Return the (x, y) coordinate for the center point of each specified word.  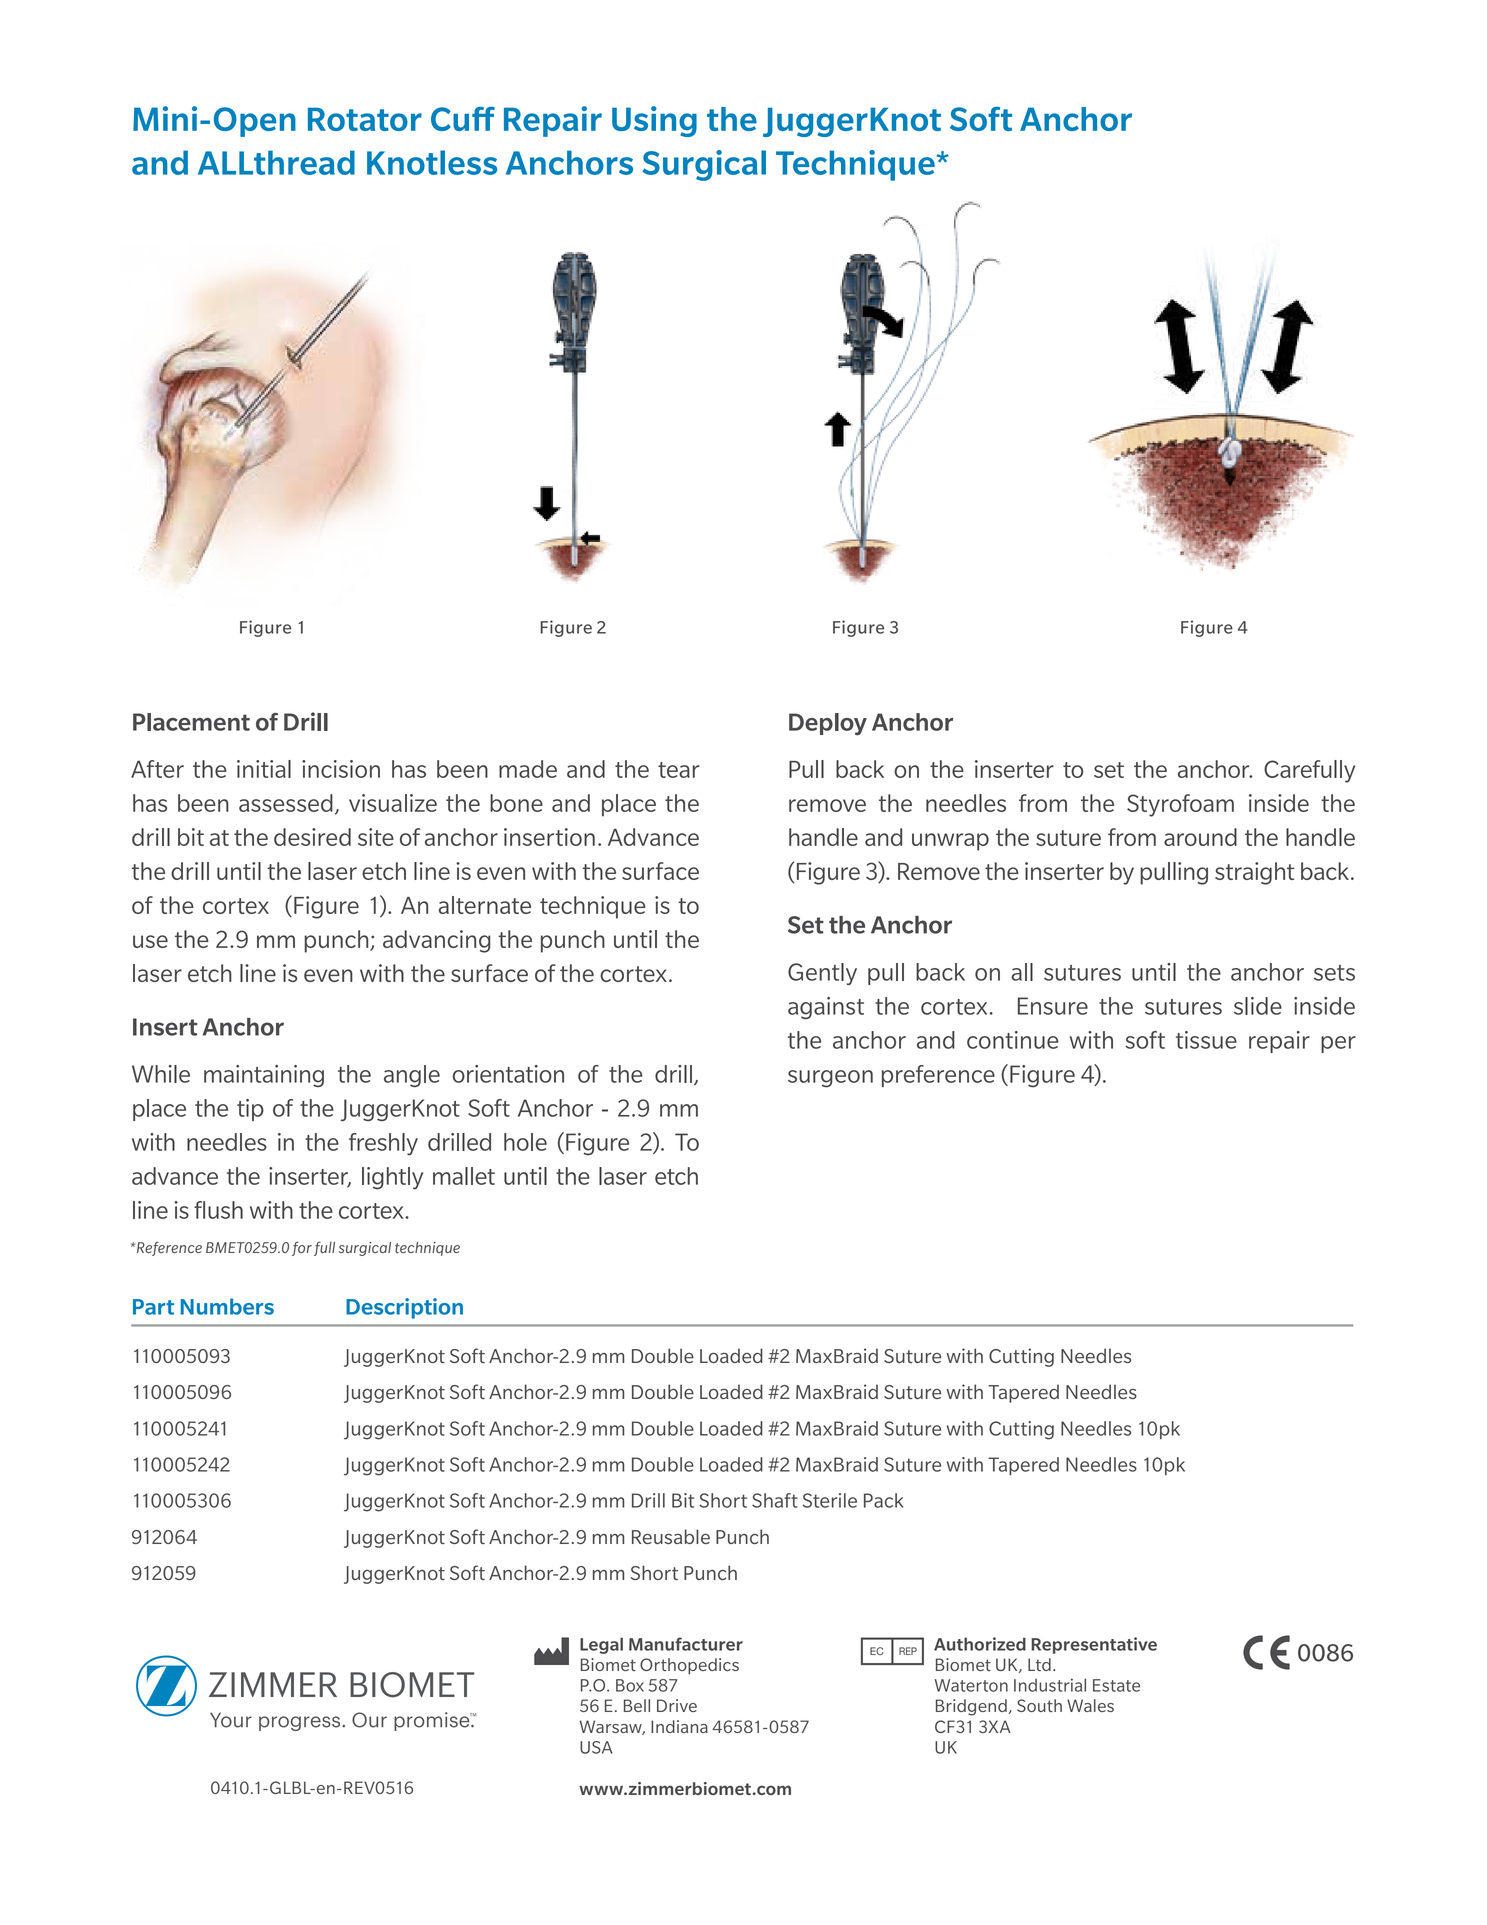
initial (264, 769)
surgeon (830, 1079)
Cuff (463, 118)
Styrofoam (1180, 805)
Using (654, 121)
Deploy (828, 724)
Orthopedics (689, 1666)
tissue (1206, 1040)
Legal (601, 1645)
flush (218, 1210)
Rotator (365, 119)
